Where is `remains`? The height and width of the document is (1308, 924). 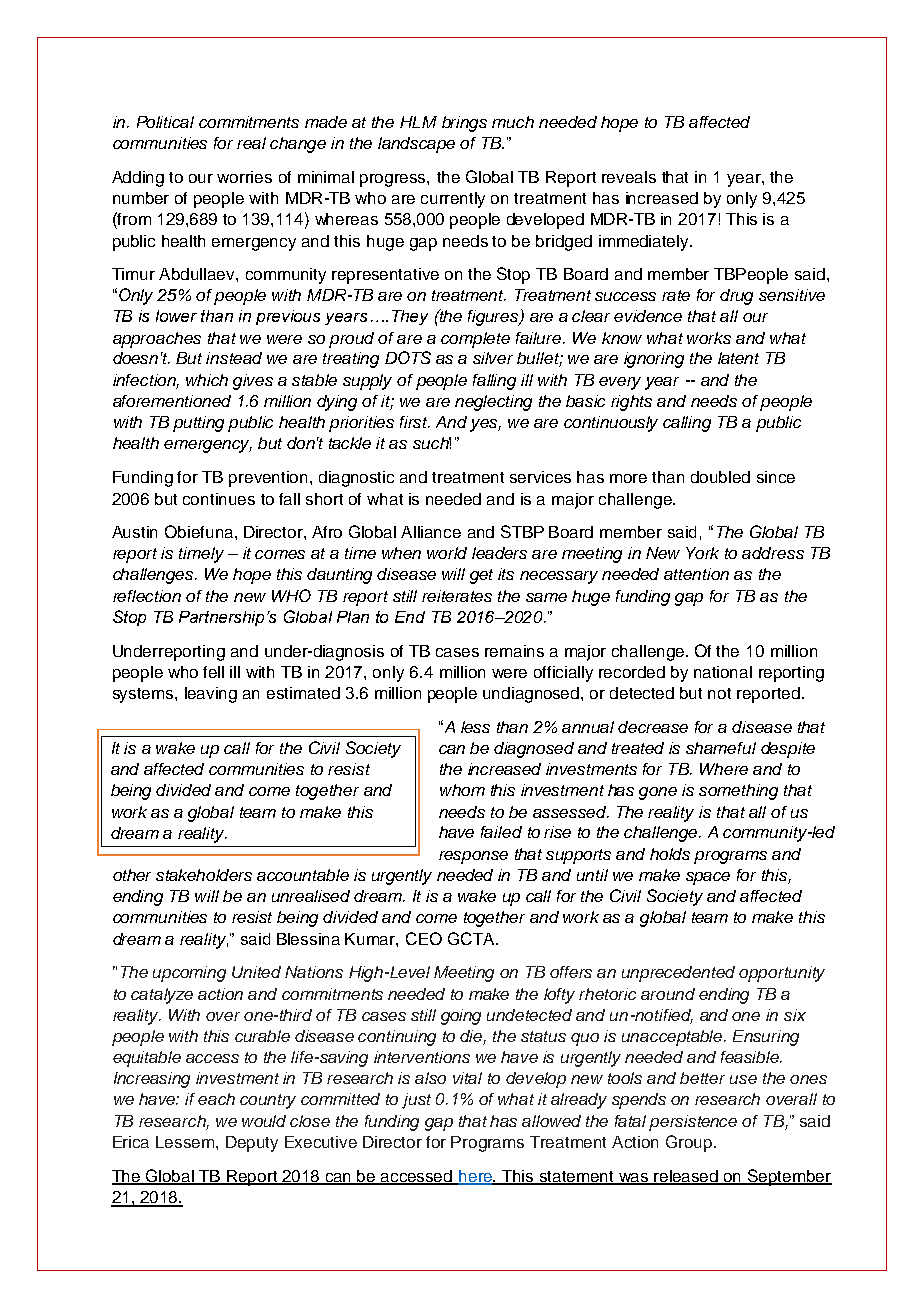 remains is located at coordinates (514, 651).
